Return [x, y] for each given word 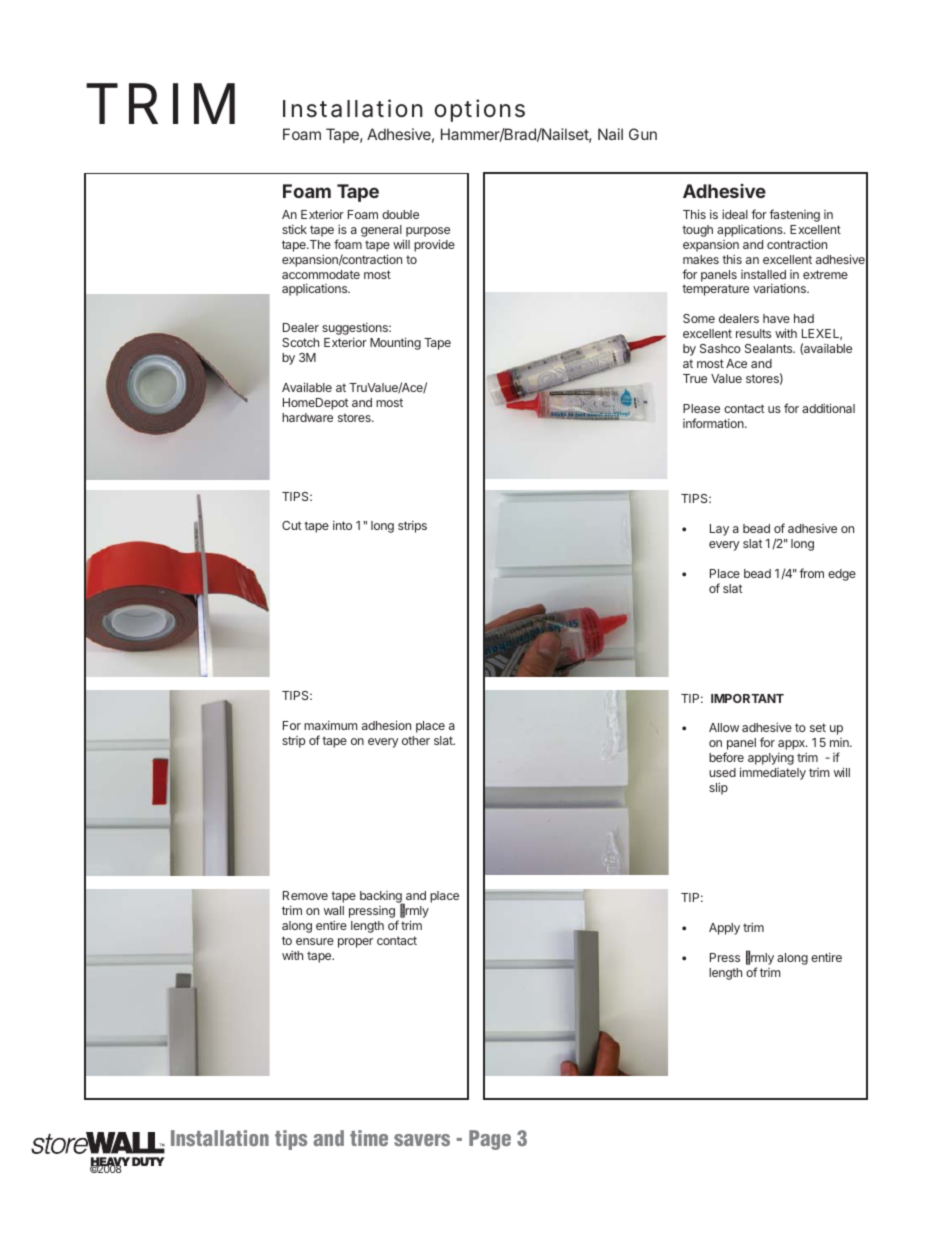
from [811, 573]
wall [334, 910]
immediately [773, 773]
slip [718, 788]
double [400, 214]
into [342, 525]
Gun [643, 134]
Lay [719, 530]
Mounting [395, 343]
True [695, 378]
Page [490, 1140]
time [369, 1138]
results [753, 333]
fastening [794, 215]
